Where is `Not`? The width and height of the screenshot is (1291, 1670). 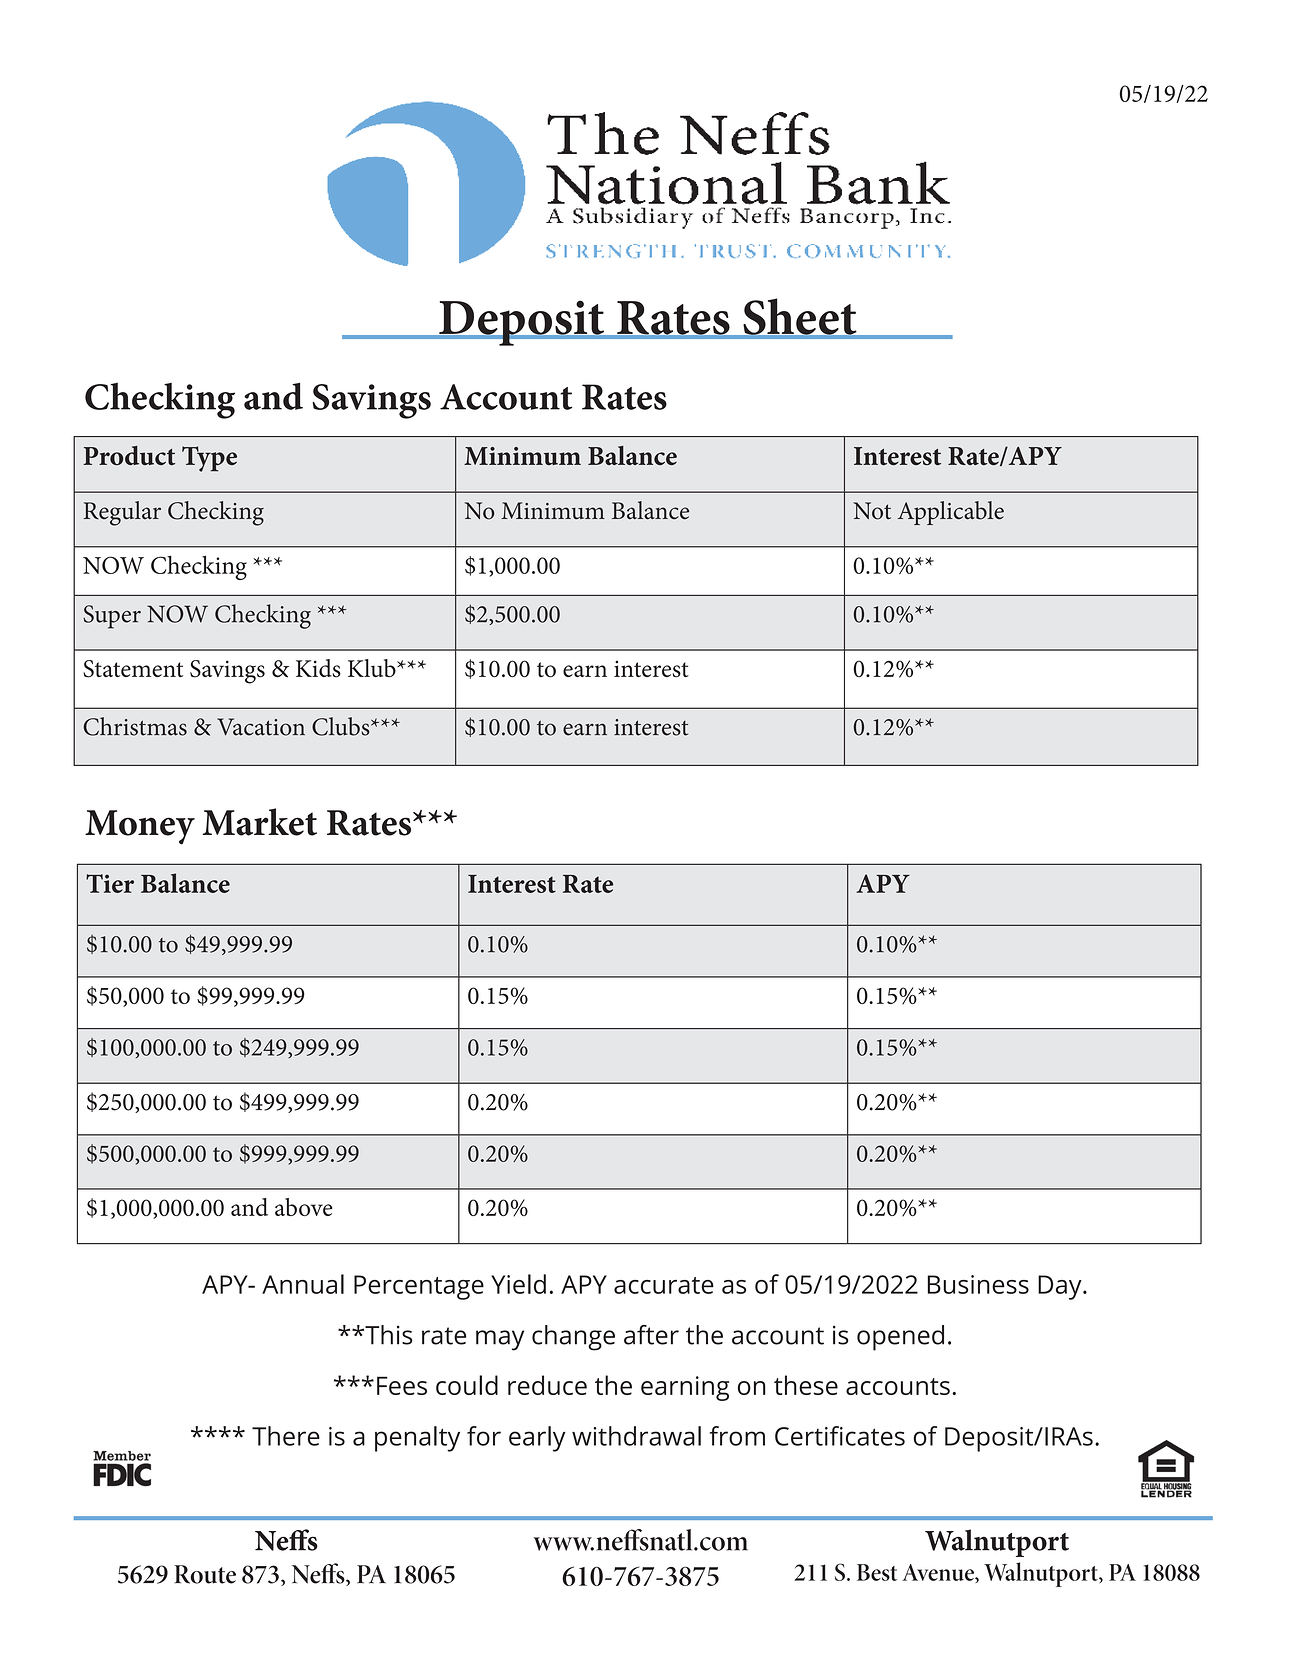 Not is located at coordinates (872, 511).
